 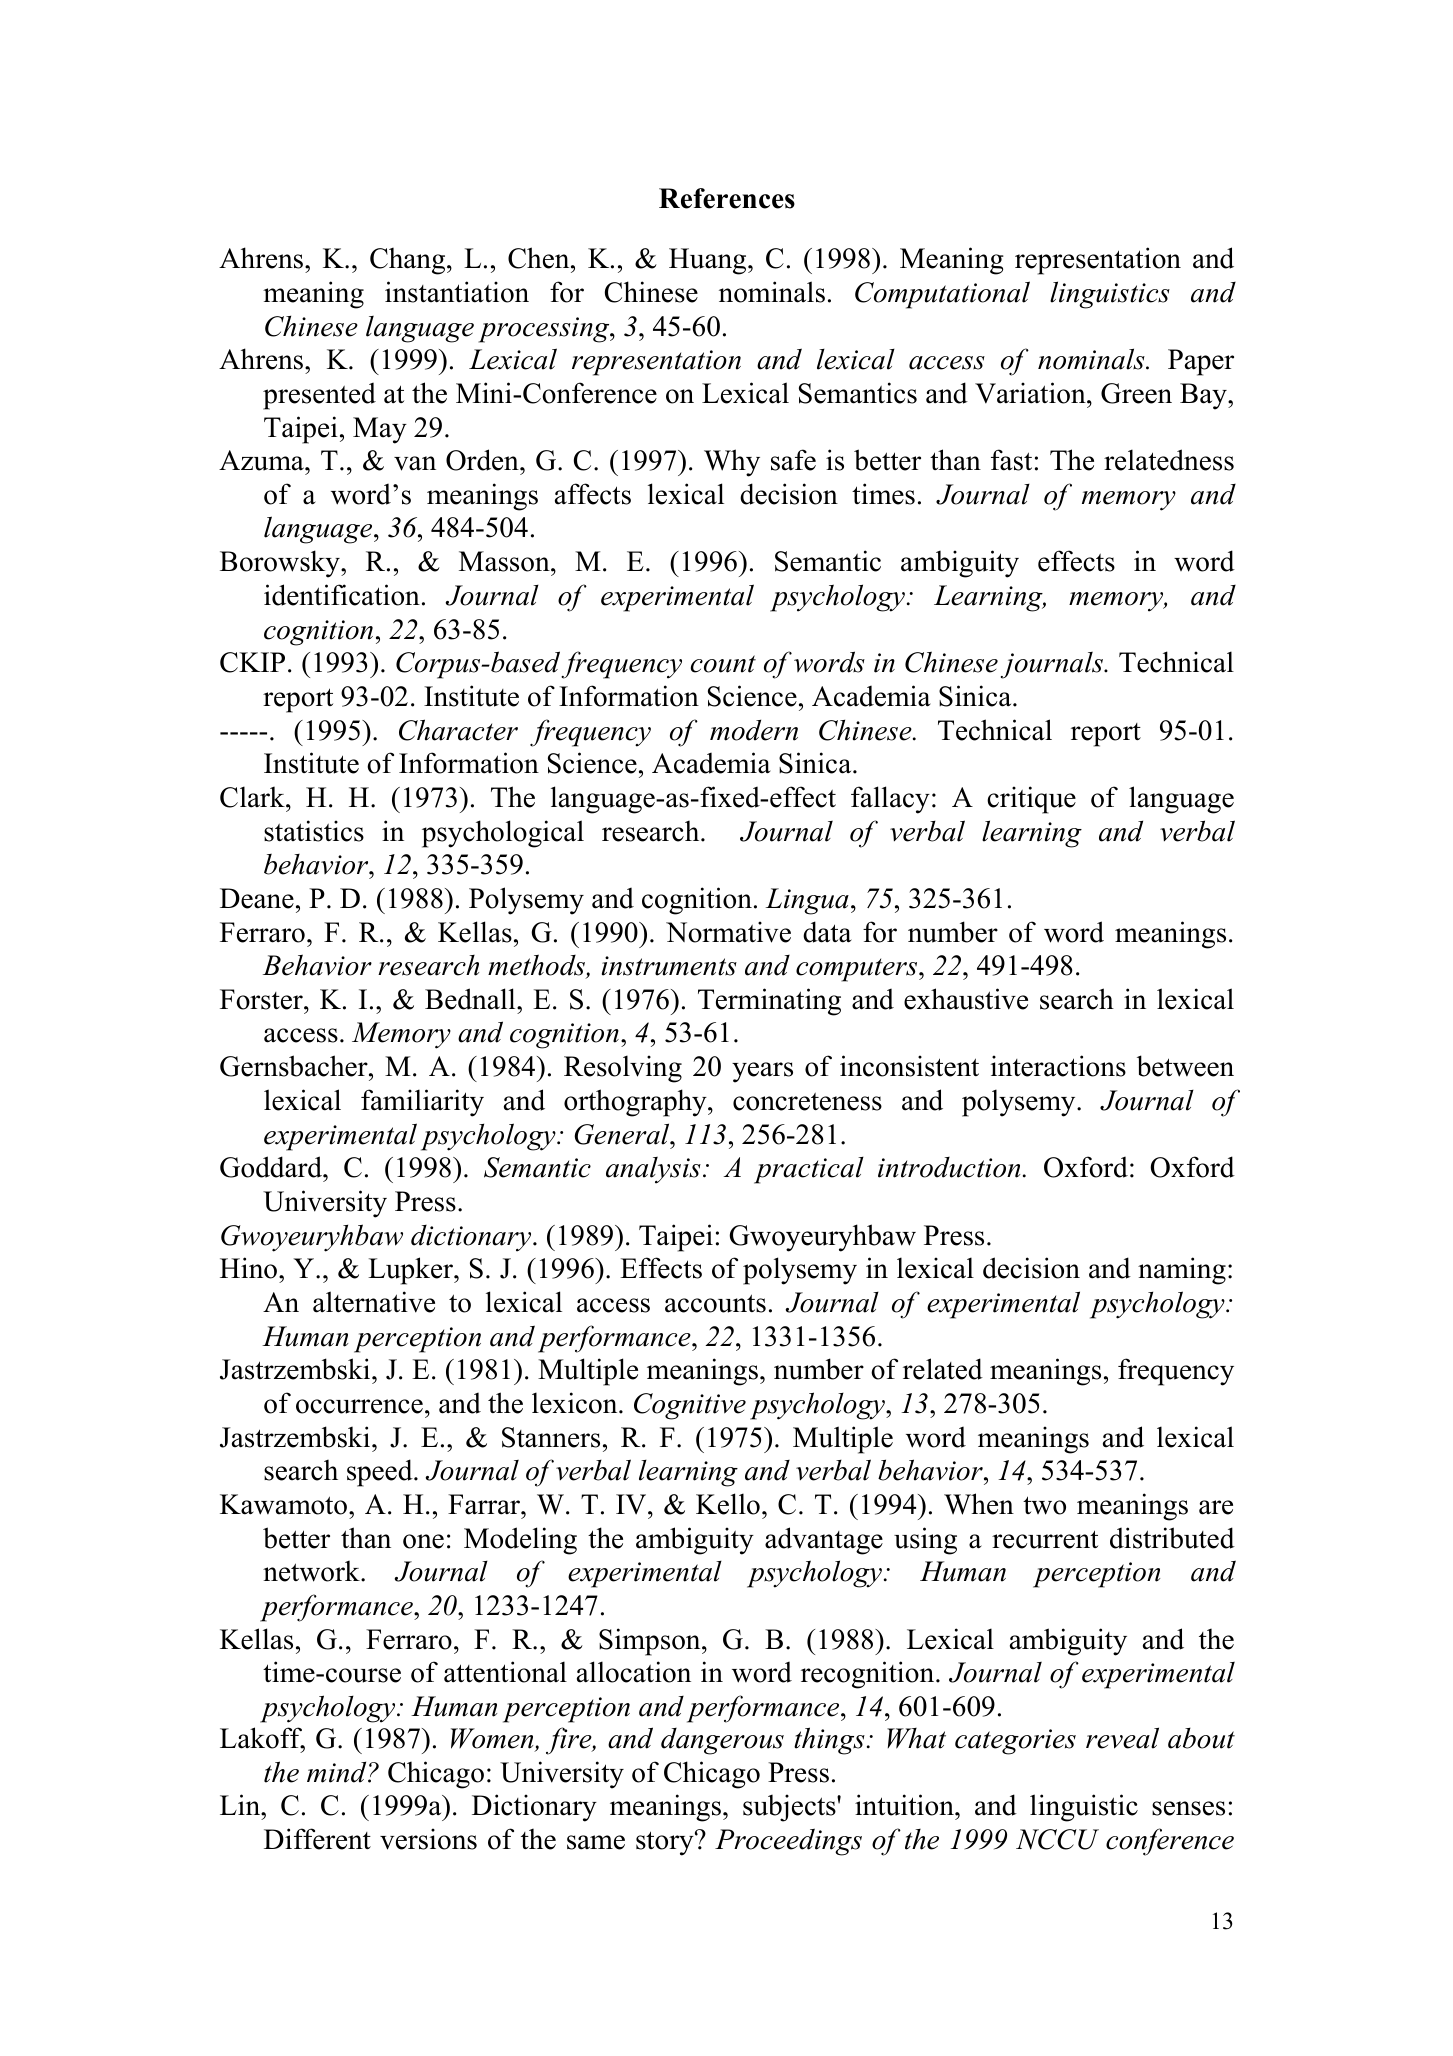 I want to click on Cognitive, so click(x=690, y=1406).
